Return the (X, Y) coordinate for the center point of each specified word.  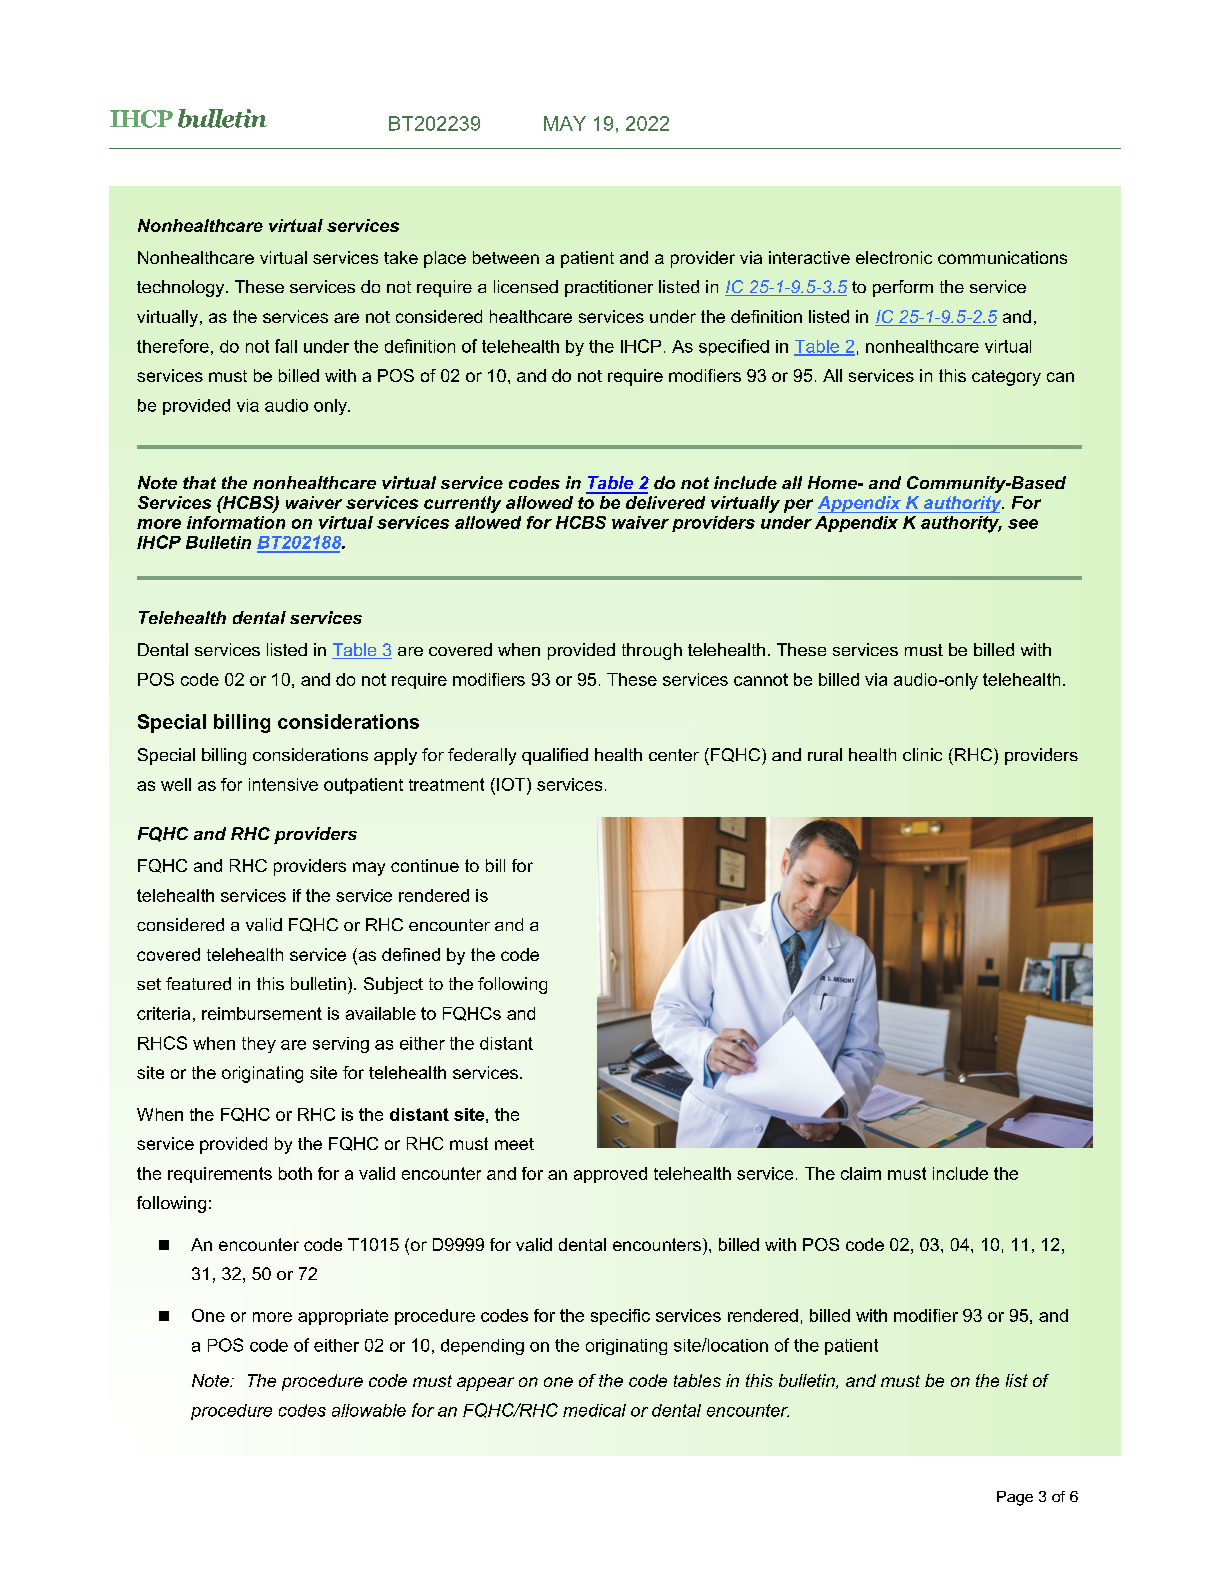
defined (411, 954)
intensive (283, 784)
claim (861, 1173)
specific (620, 1317)
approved (610, 1175)
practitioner (609, 288)
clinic (922, 754)
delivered (664, 501)
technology (182, 288)
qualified (555, 756)
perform (903, 288)
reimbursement (262, 1013)
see (1023, 524)
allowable (369, 1410)
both (295, 1173)
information (236, 522)
